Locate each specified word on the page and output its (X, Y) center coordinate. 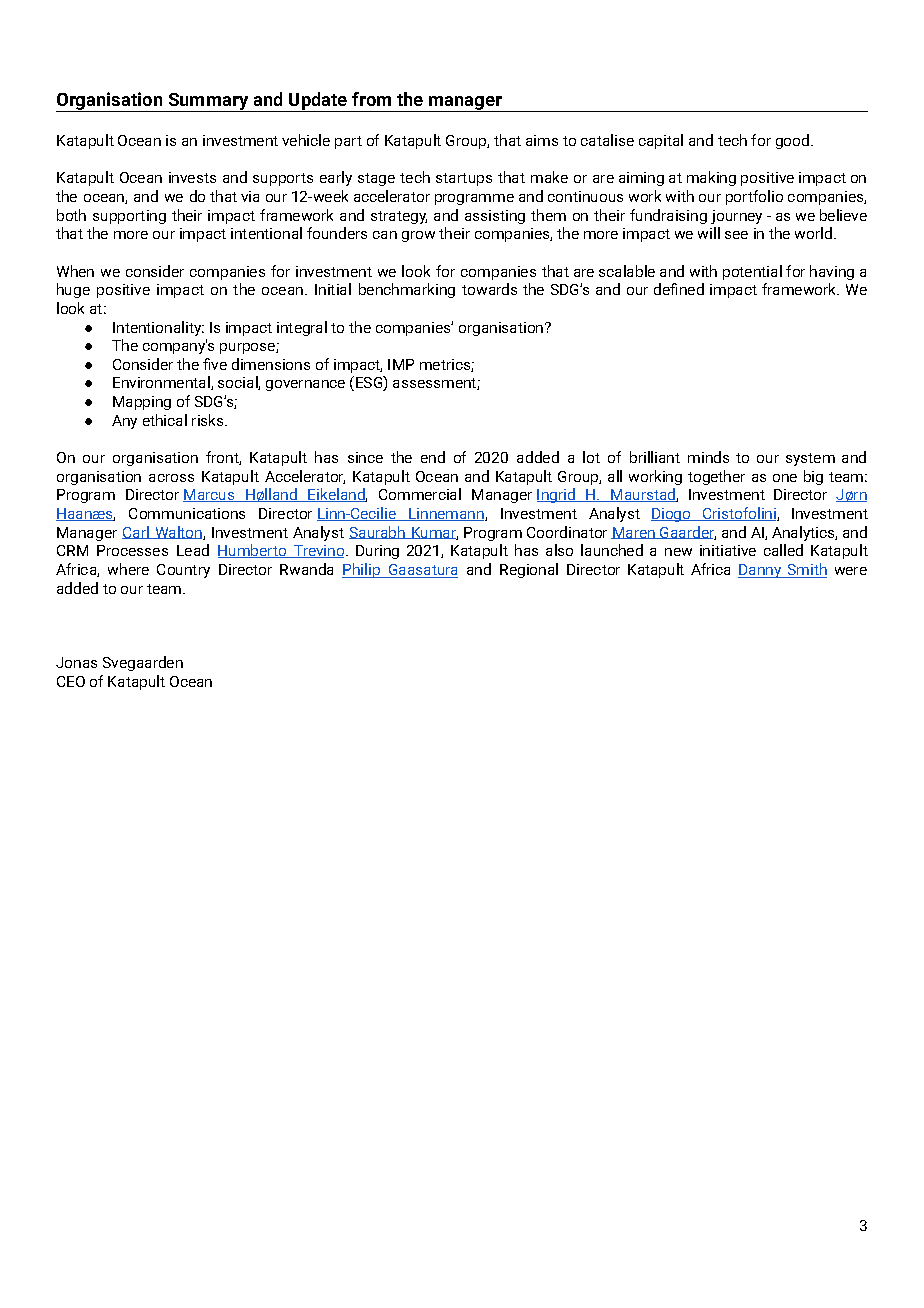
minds (708, 457)
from (371, 99)
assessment (435, 384)
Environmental (162, 383)
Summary (208, 102)
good (792, 141)
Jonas (76, 662)
